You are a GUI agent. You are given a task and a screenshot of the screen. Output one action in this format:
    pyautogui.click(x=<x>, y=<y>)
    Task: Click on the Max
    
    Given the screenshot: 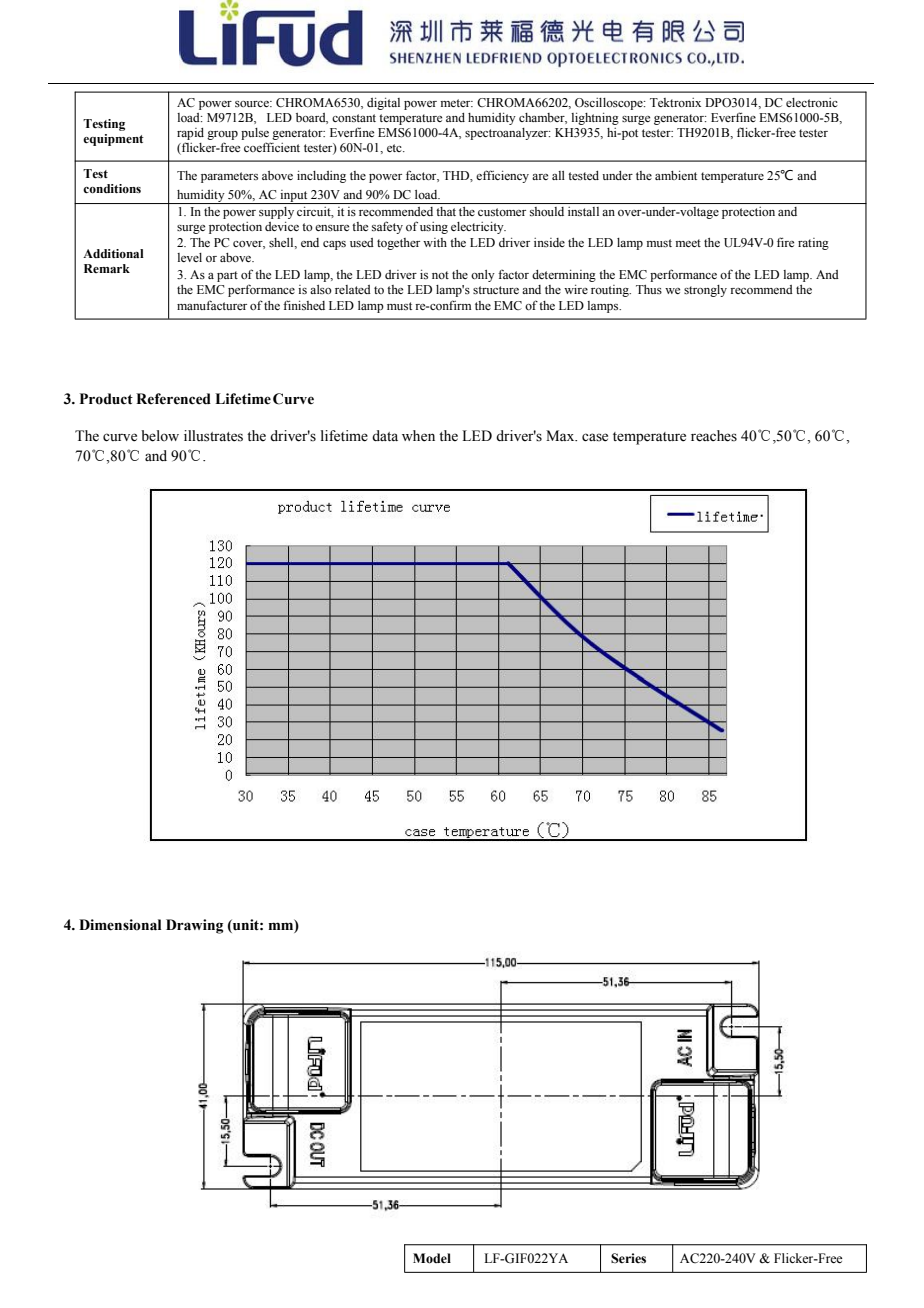 What is the action you would take?
    pyautogui.click(x=561, y=435)
